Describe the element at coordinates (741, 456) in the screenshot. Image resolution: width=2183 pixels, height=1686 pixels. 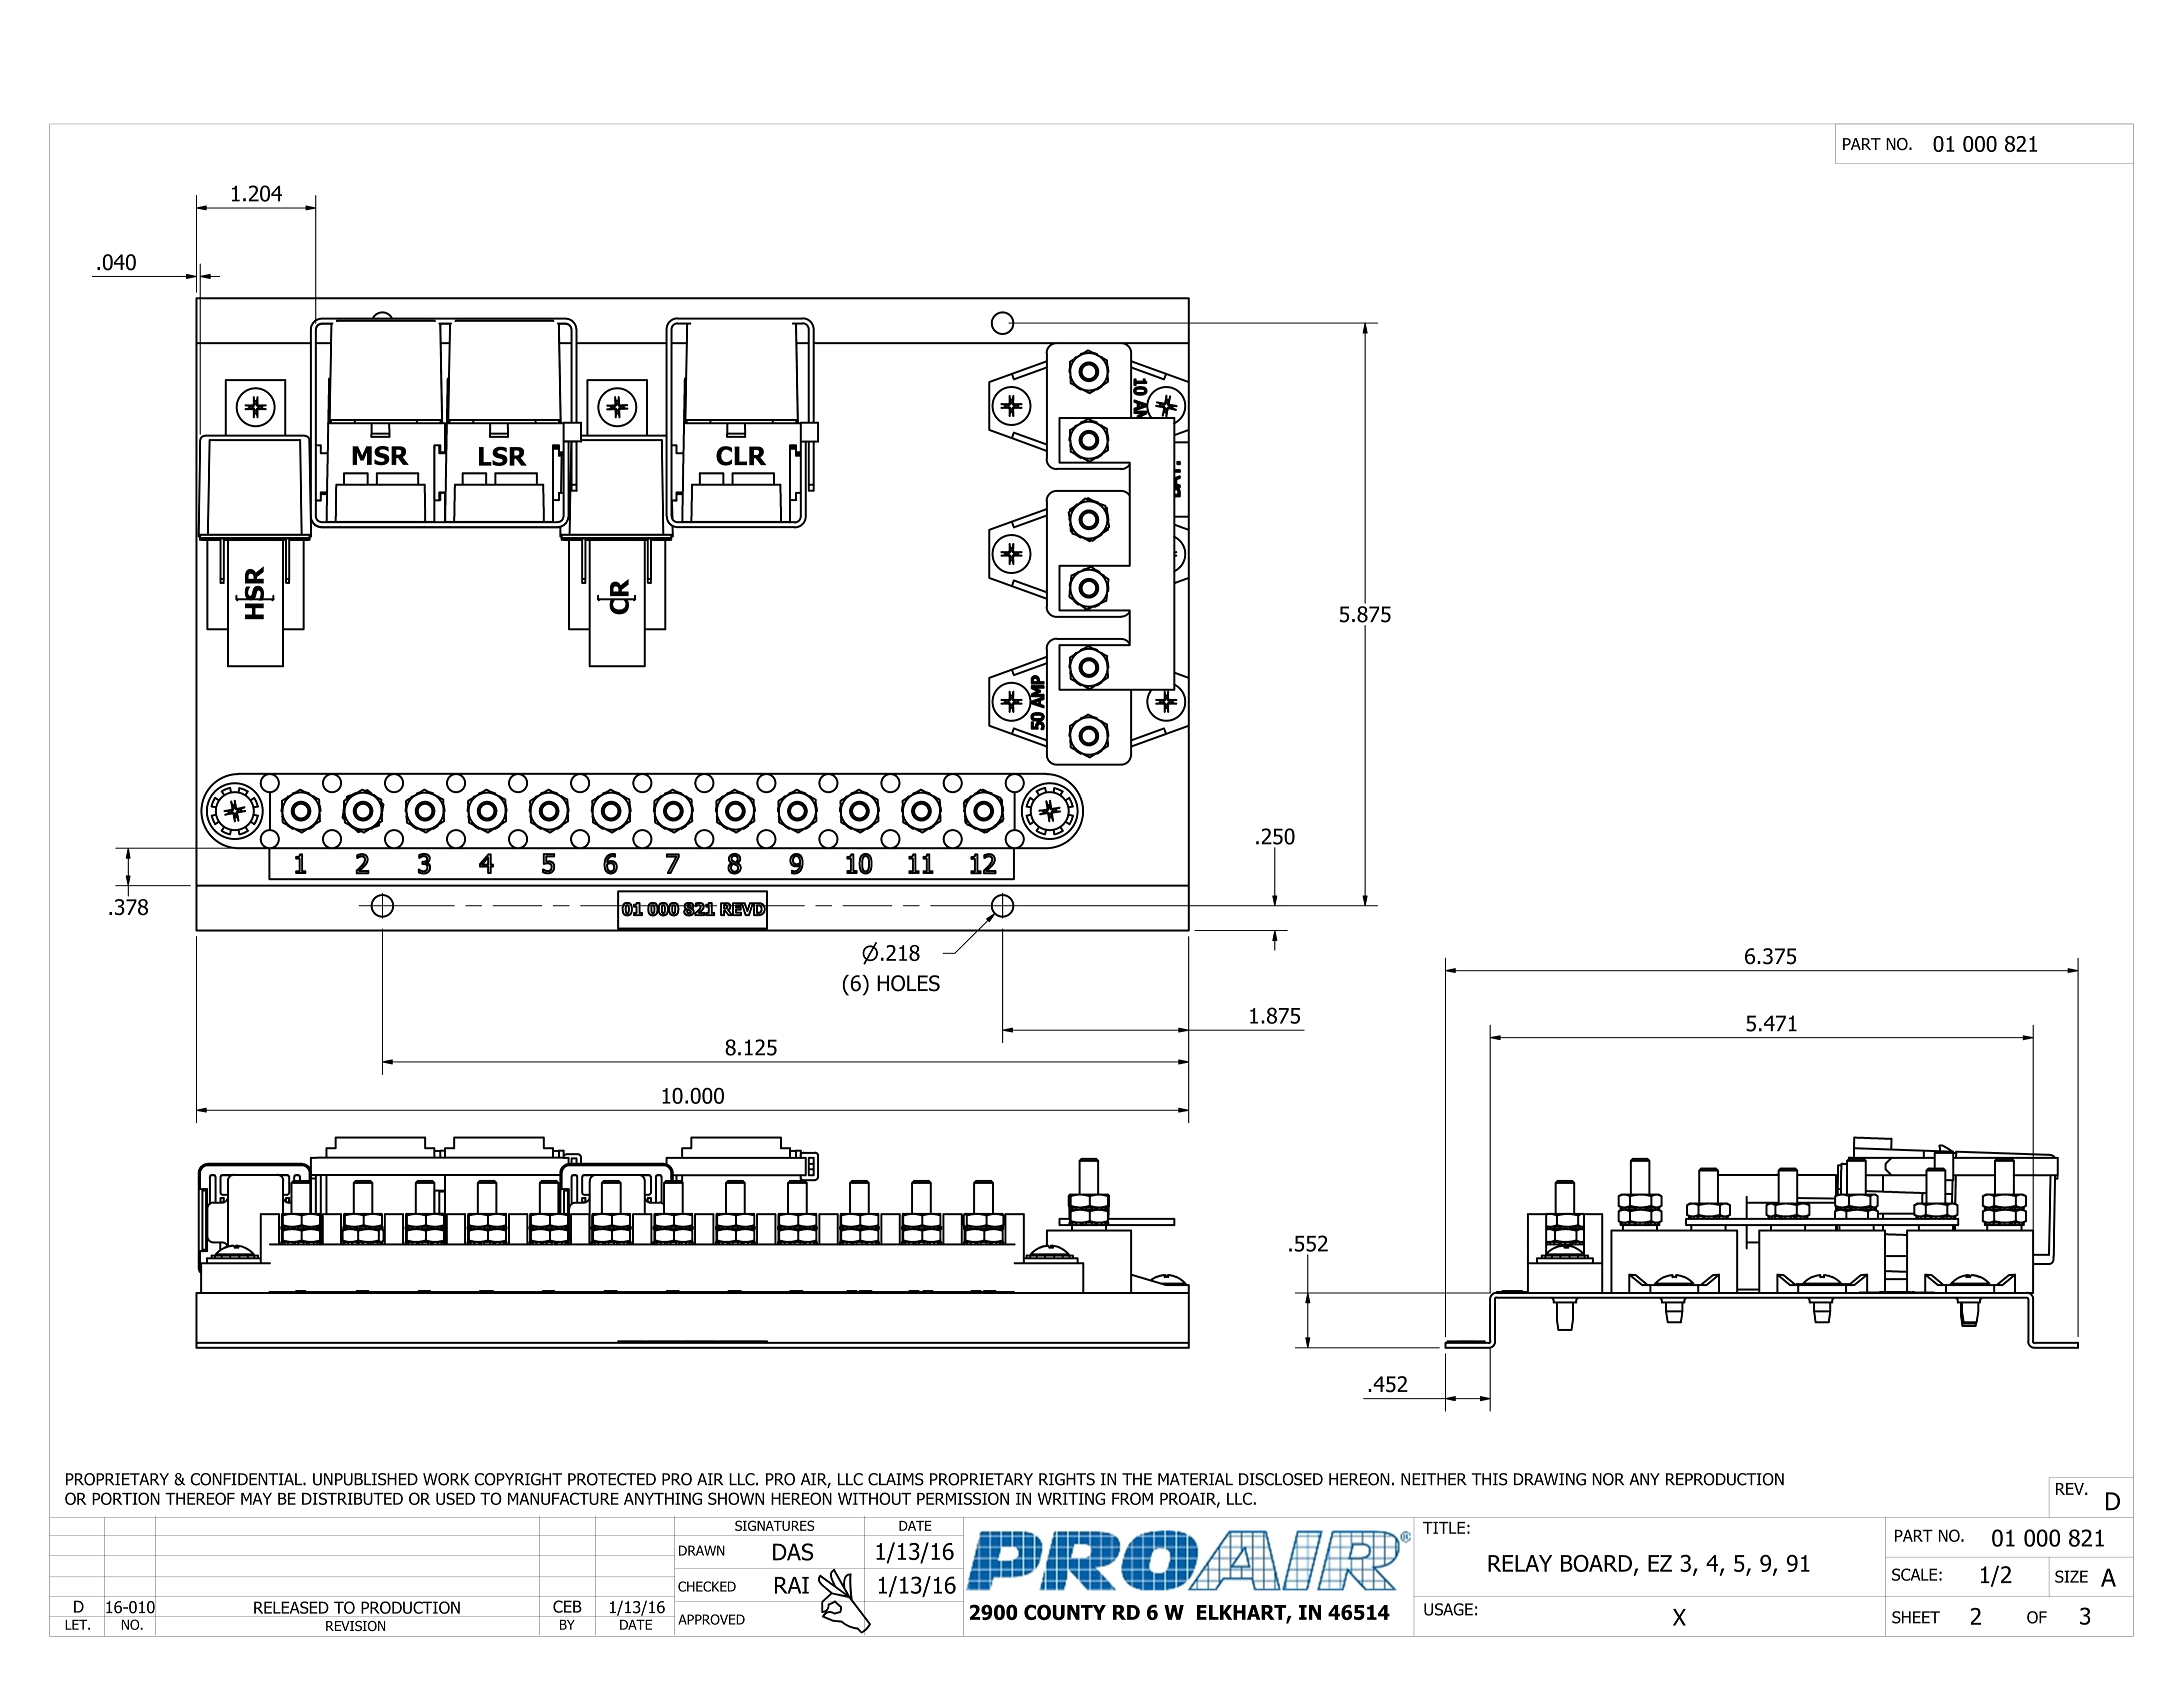
I see `CLR` at that location.
